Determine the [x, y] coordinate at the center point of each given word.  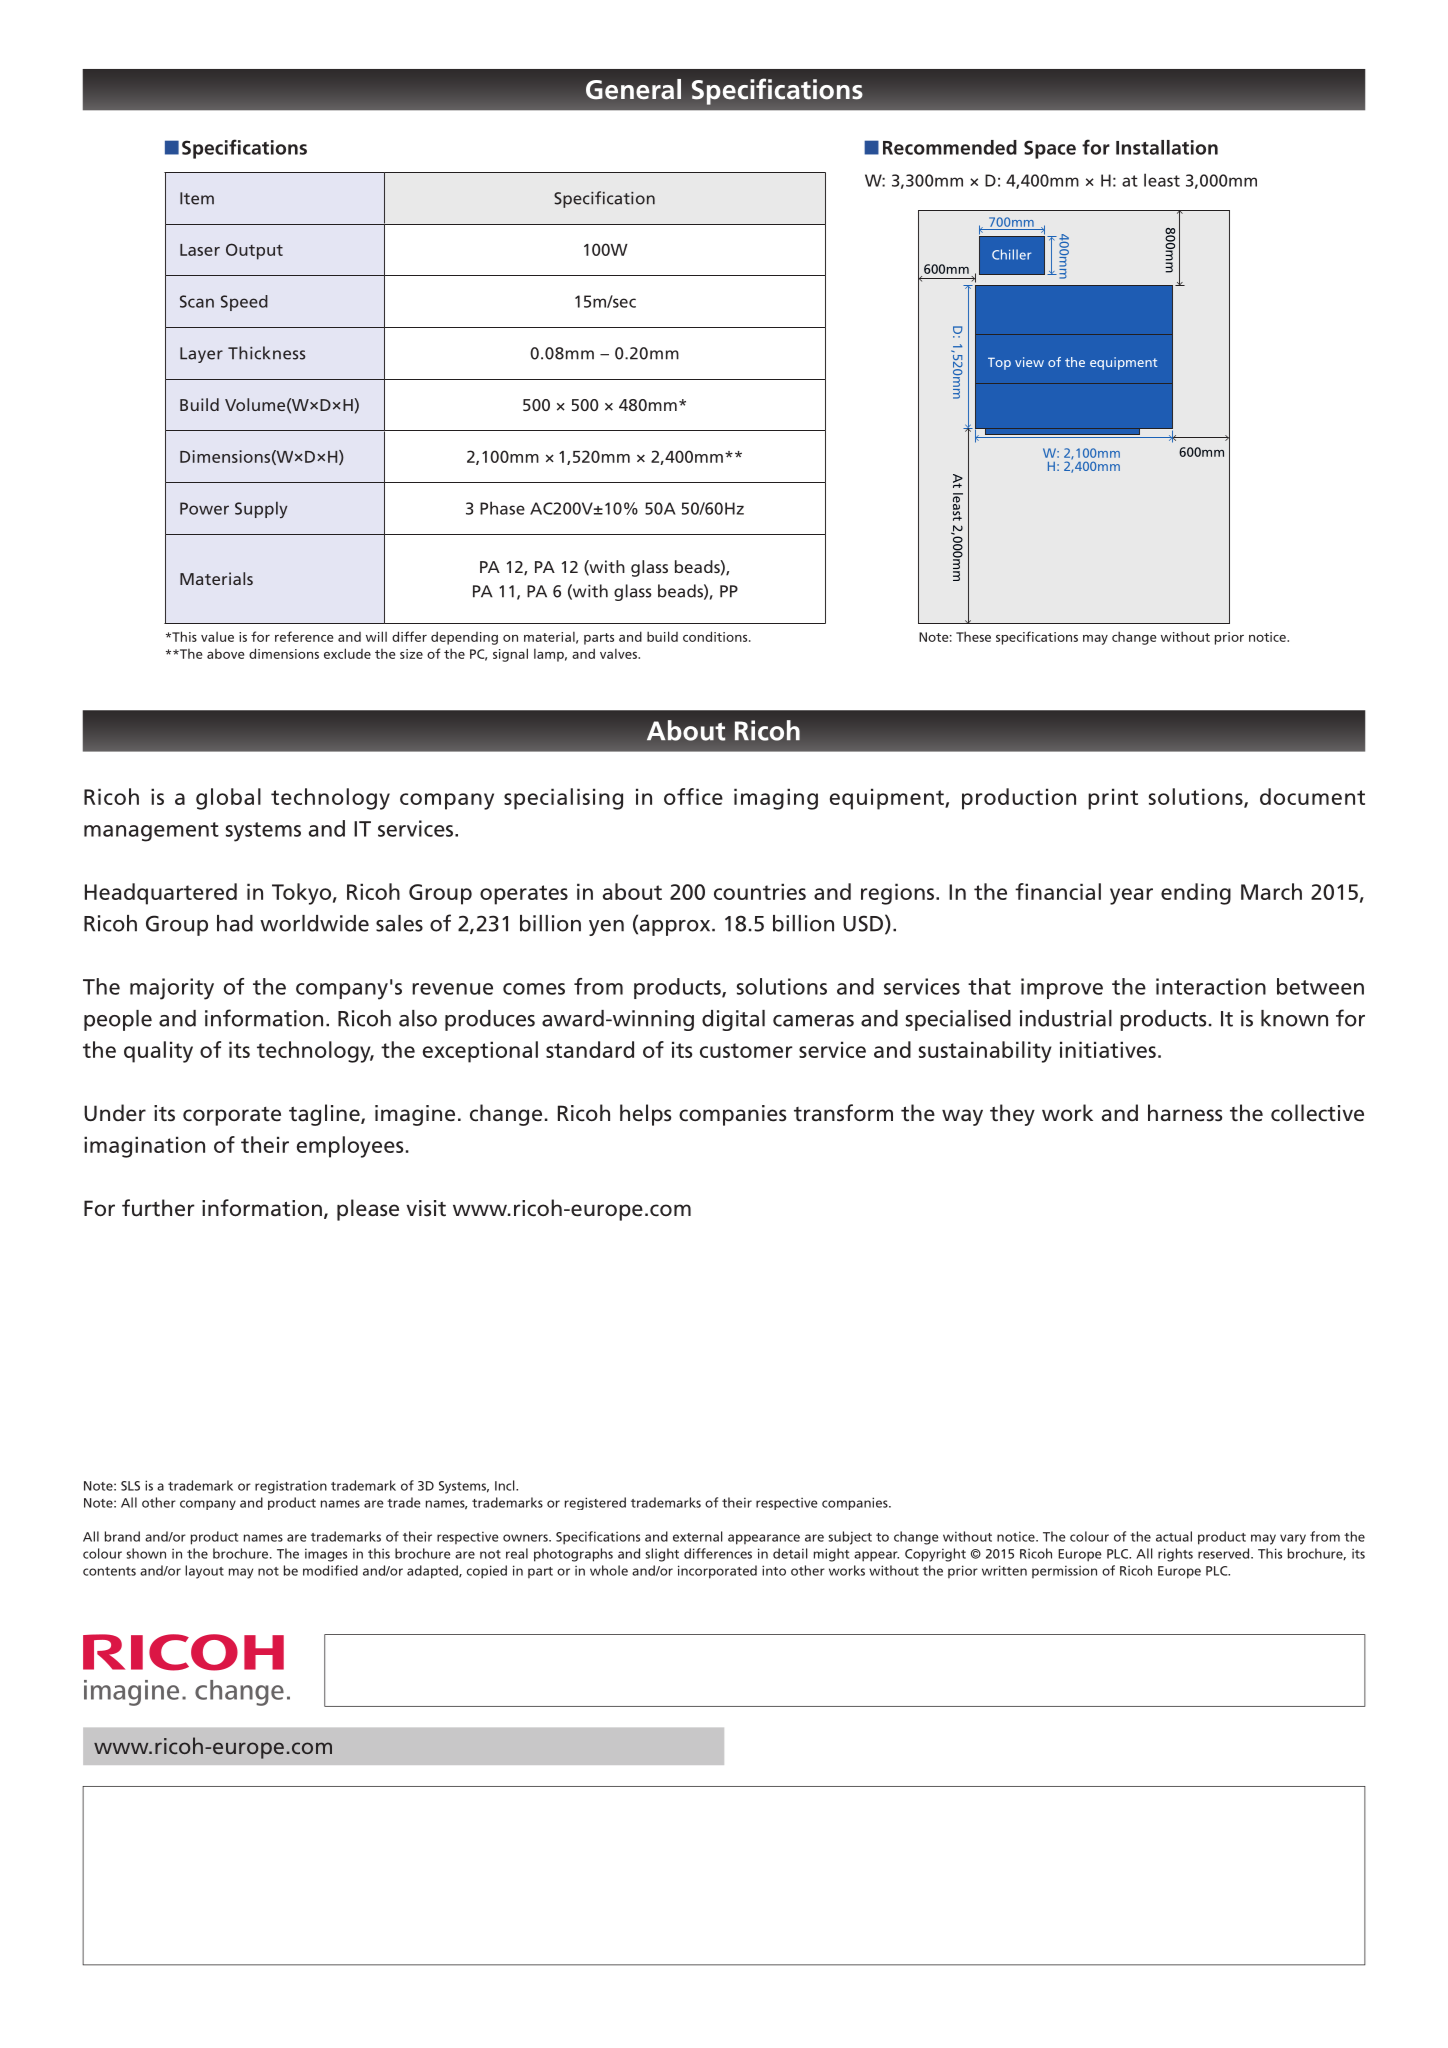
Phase [502, 508]
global [228, 799]
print [1113, 799]
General [633, 89]
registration [291, 1487]
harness [1185, 1113]
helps [645, 1115]
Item [197, 198]
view [1029, 362]
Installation [1167, 147]
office [693, 796]
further [158, 1208]
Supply [261, 509]
